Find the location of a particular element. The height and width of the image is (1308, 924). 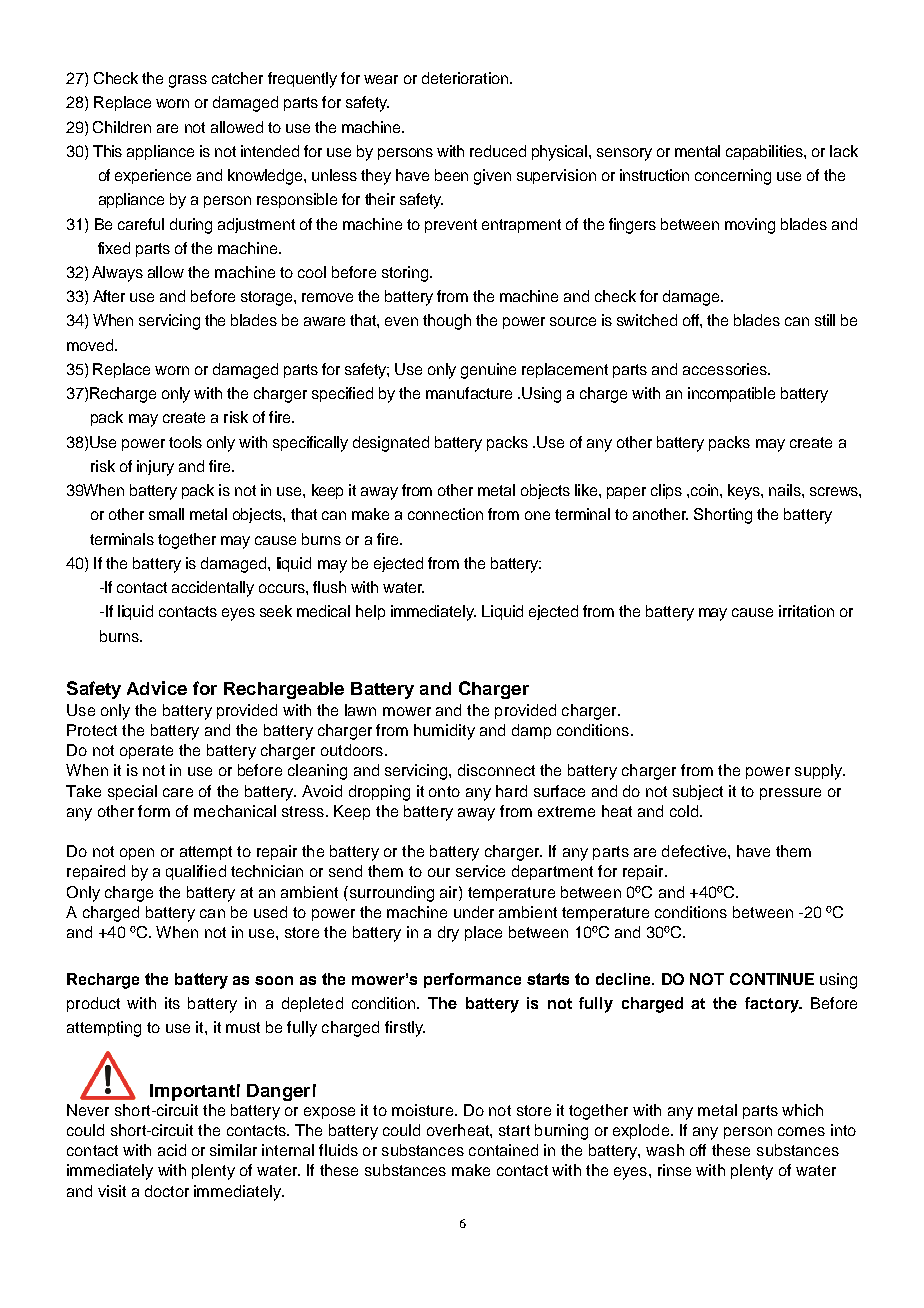

help is located at coordinates (370, 612).
